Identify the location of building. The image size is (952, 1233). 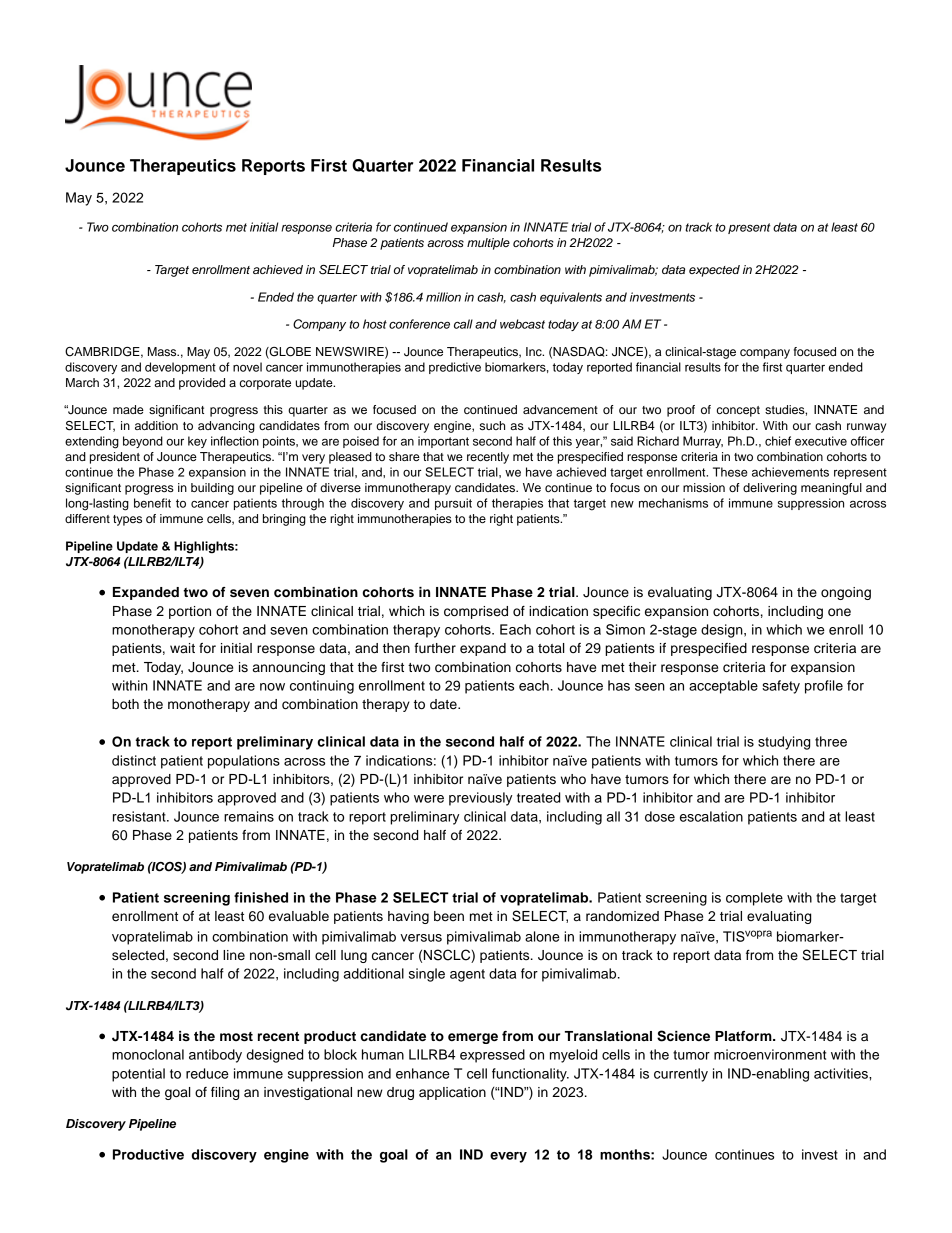
(212, 489).
